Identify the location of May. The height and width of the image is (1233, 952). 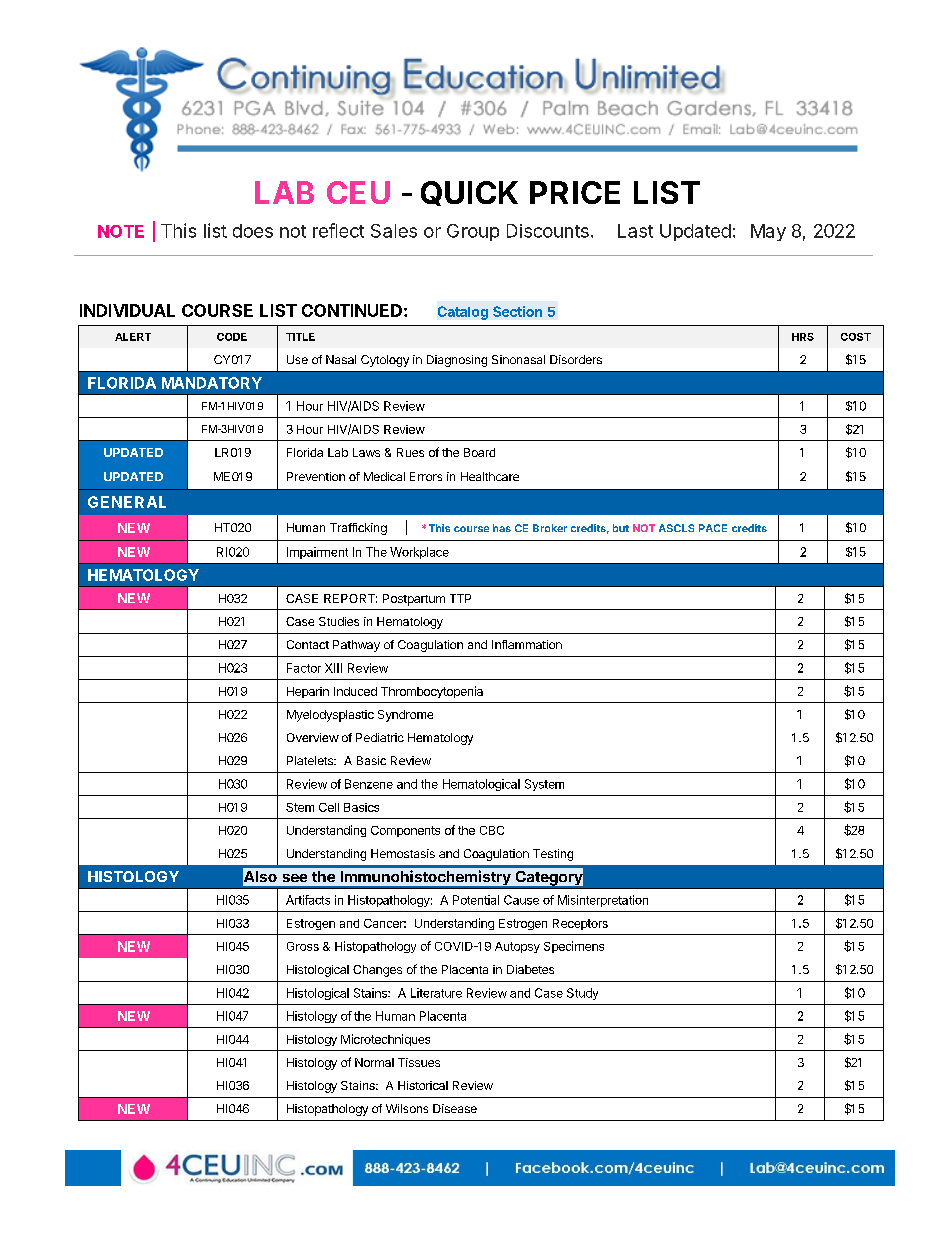
(768, 232).
